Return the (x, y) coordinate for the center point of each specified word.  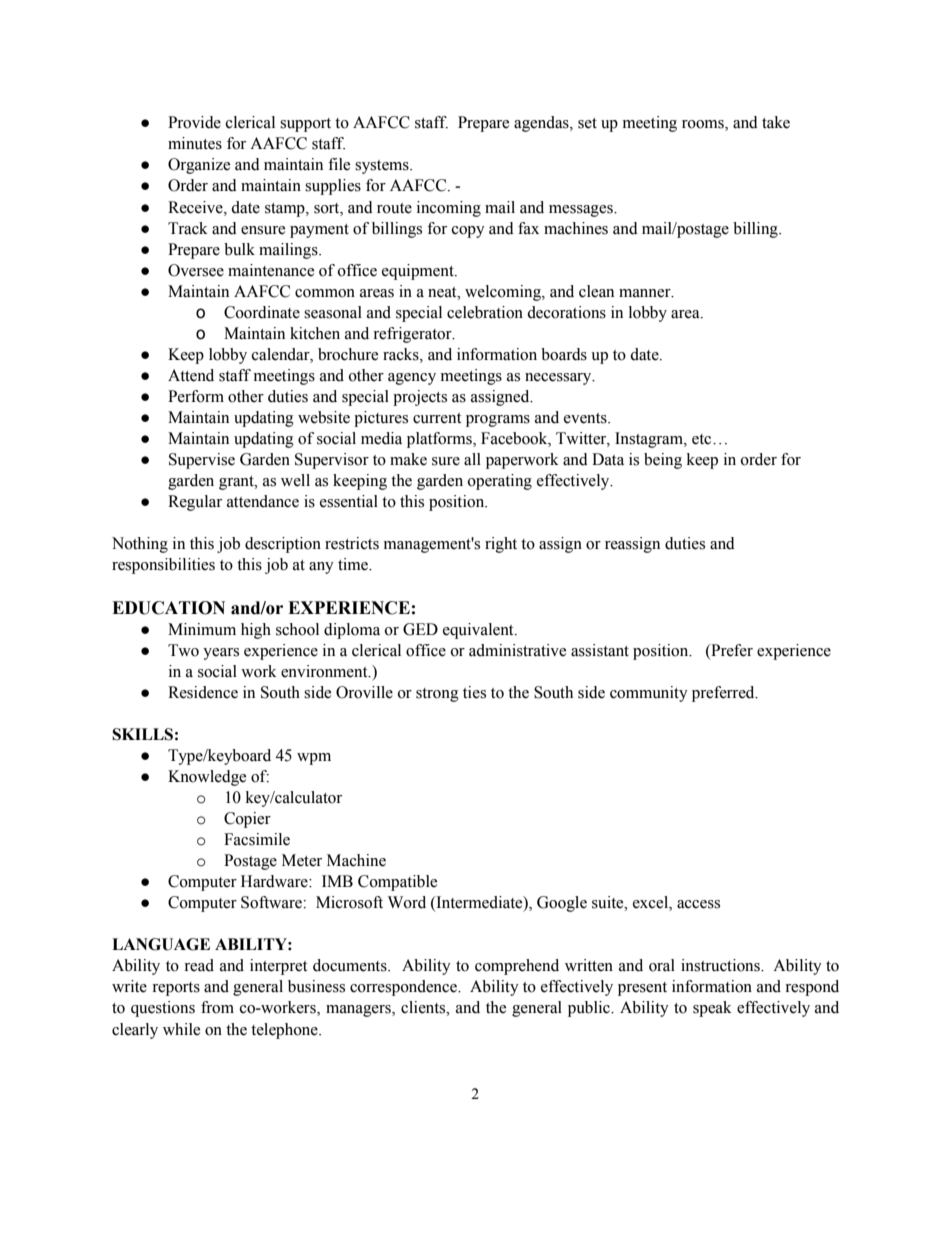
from (217, 1007)
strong (437, 695)
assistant (600, 650)
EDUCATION (168, 608)
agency (412, 379)
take (776, 122)
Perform (196, 396)
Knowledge (207, 778)
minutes (195, 143)
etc (703, 439)
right (501, 545)
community (649, 694)
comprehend (517, 967)
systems (383, 167)
